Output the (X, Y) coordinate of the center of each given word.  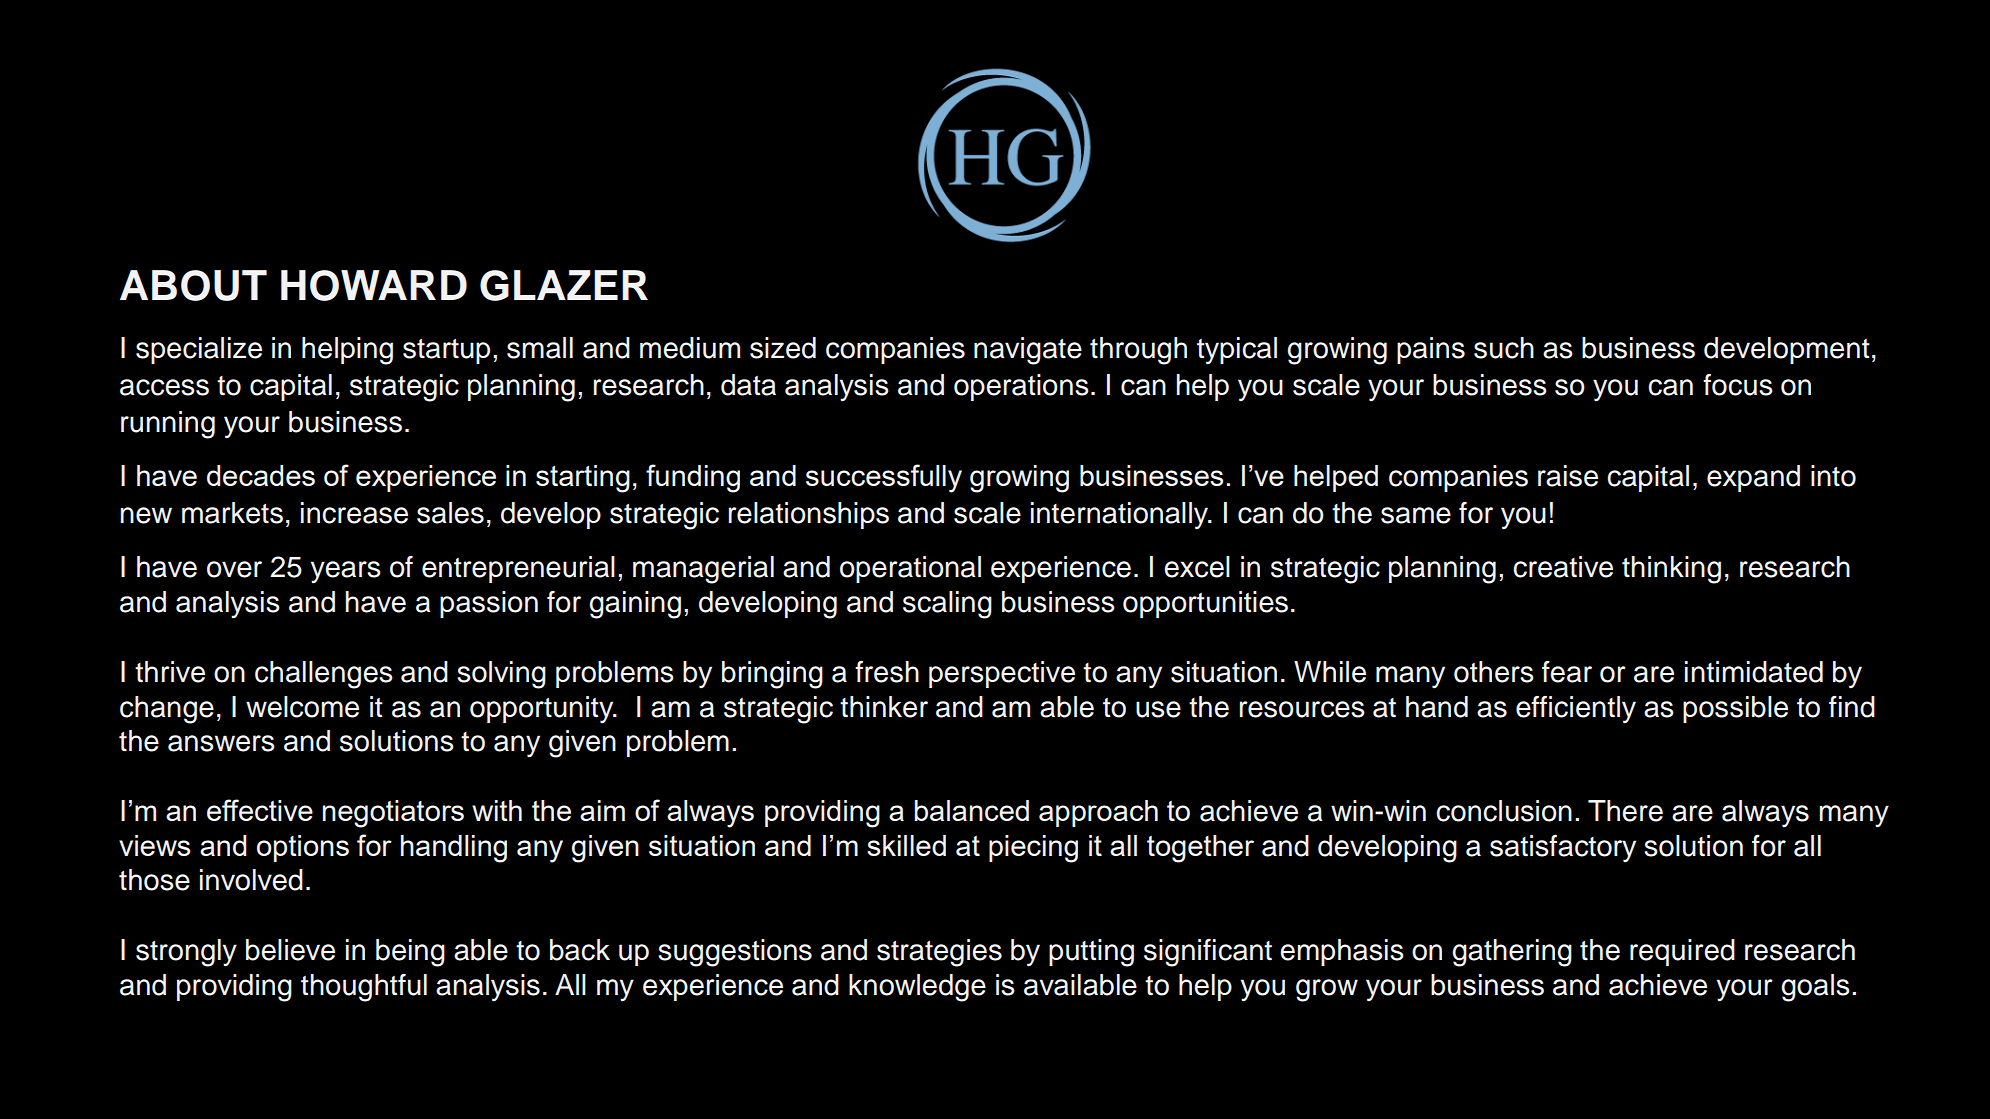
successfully (884, 478)
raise (1568, 476)
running (168, 425)
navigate (1028, 351)
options (303, 848)
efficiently (1576, 710)
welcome (302, 707)
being (410, 953)
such (1504, 348)
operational (910, 569)
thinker (884, 707)
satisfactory (1563, 848)
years (346, 572)
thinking (1671, 570)
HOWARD (374, 285)
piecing (1033, 849)
